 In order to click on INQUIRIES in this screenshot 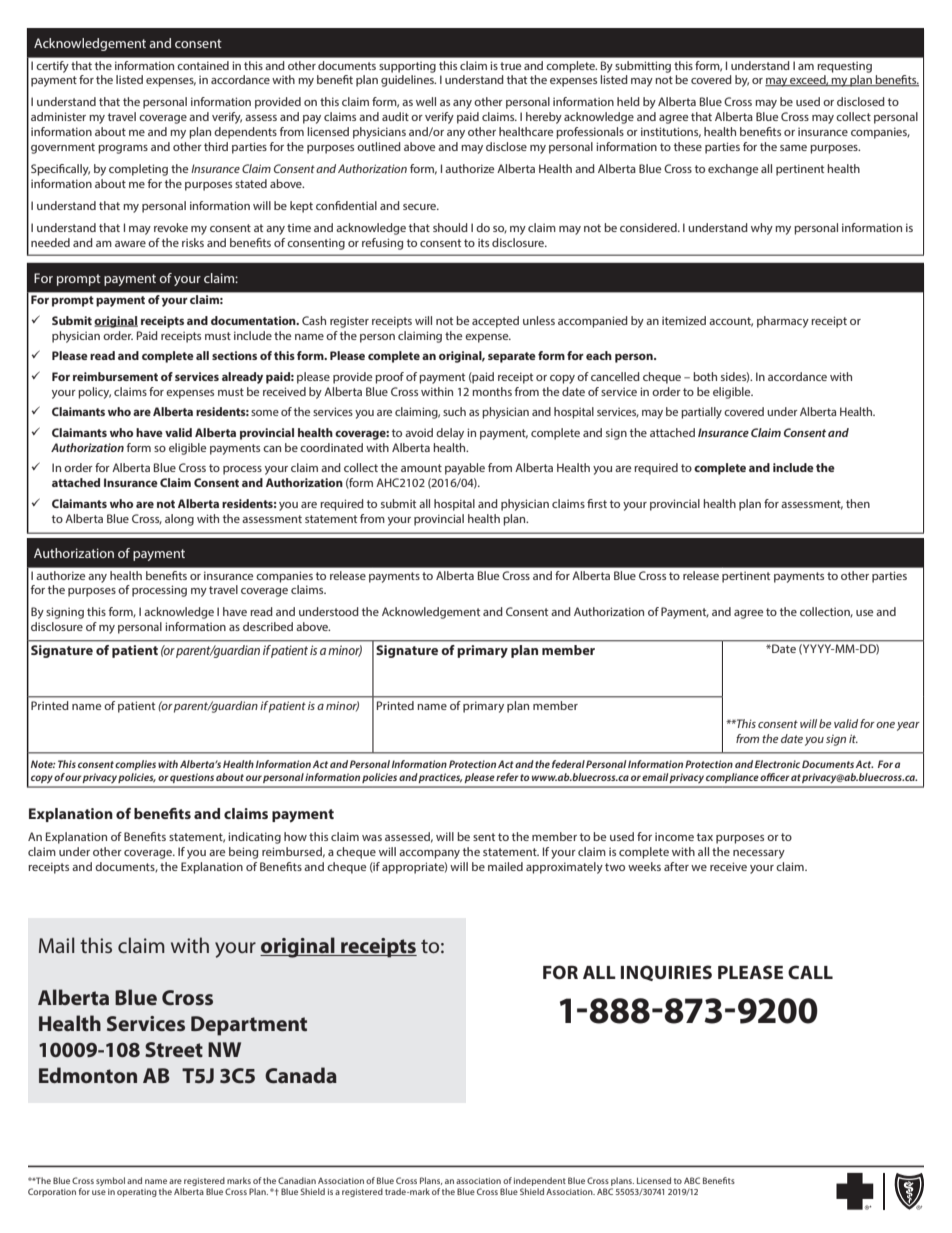, I will do `click(666, 973)`.
